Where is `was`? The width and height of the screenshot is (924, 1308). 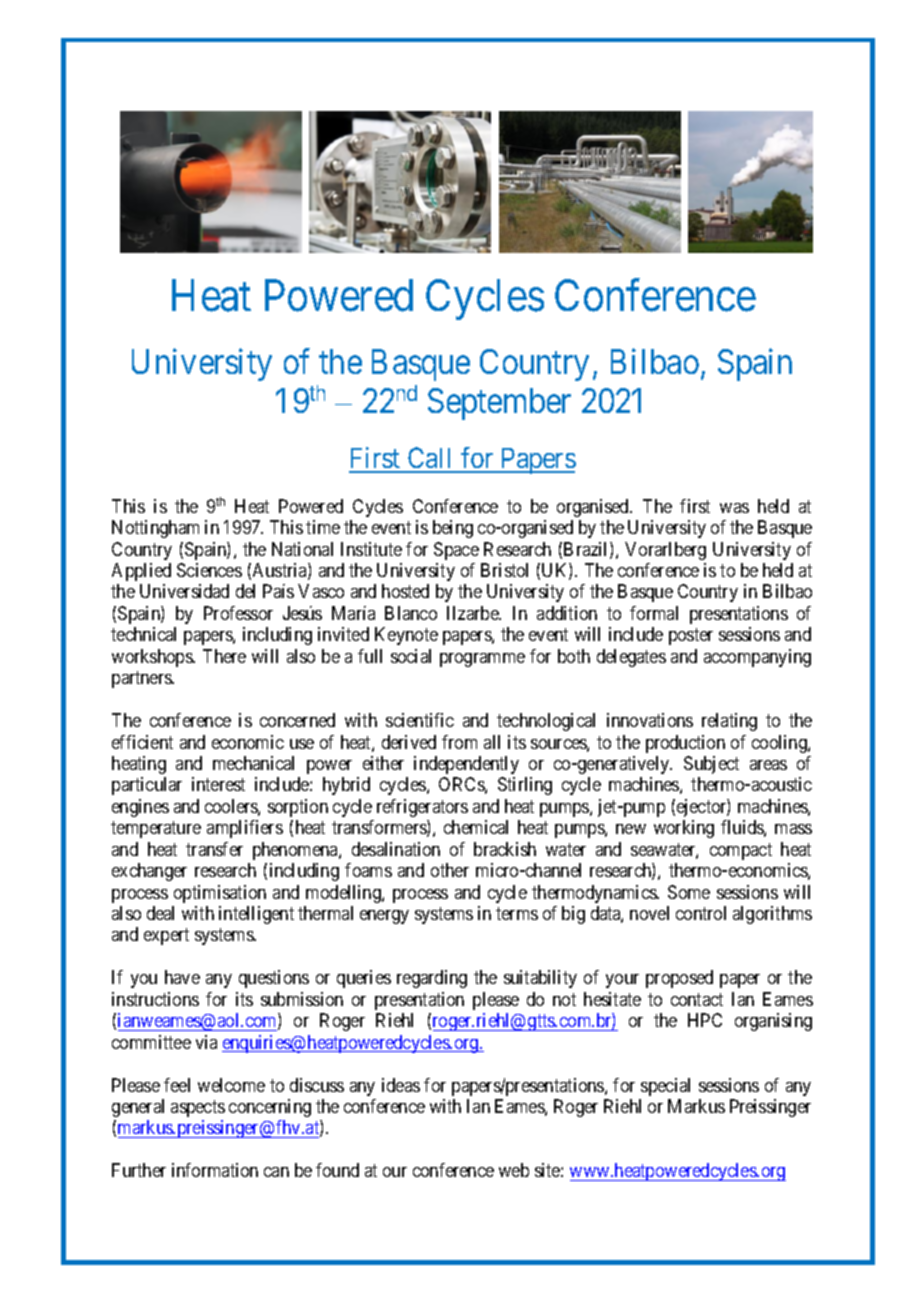 was is located at coordinates (734, 508).
